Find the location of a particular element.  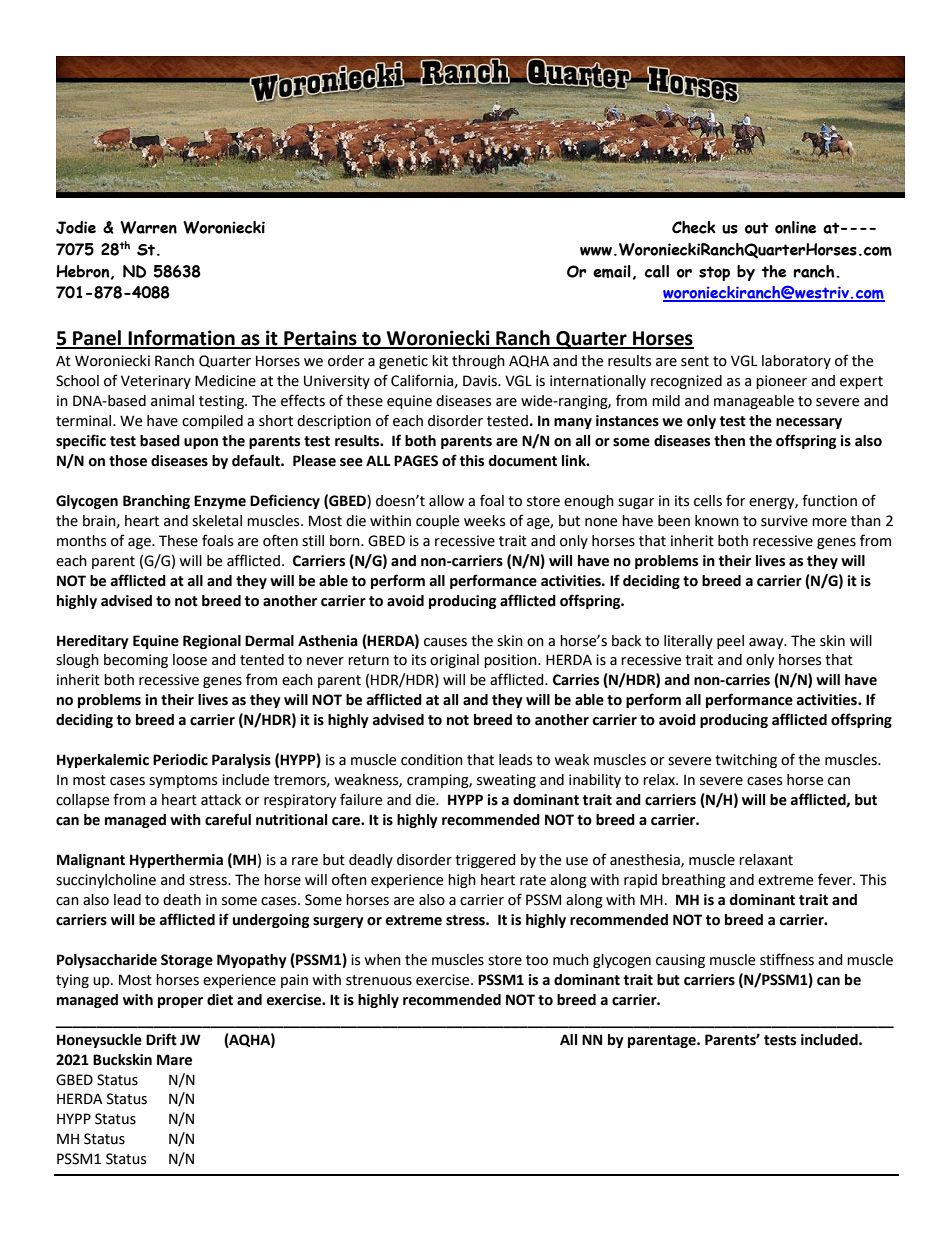

Drift is located at coordinates (161, 1039).
